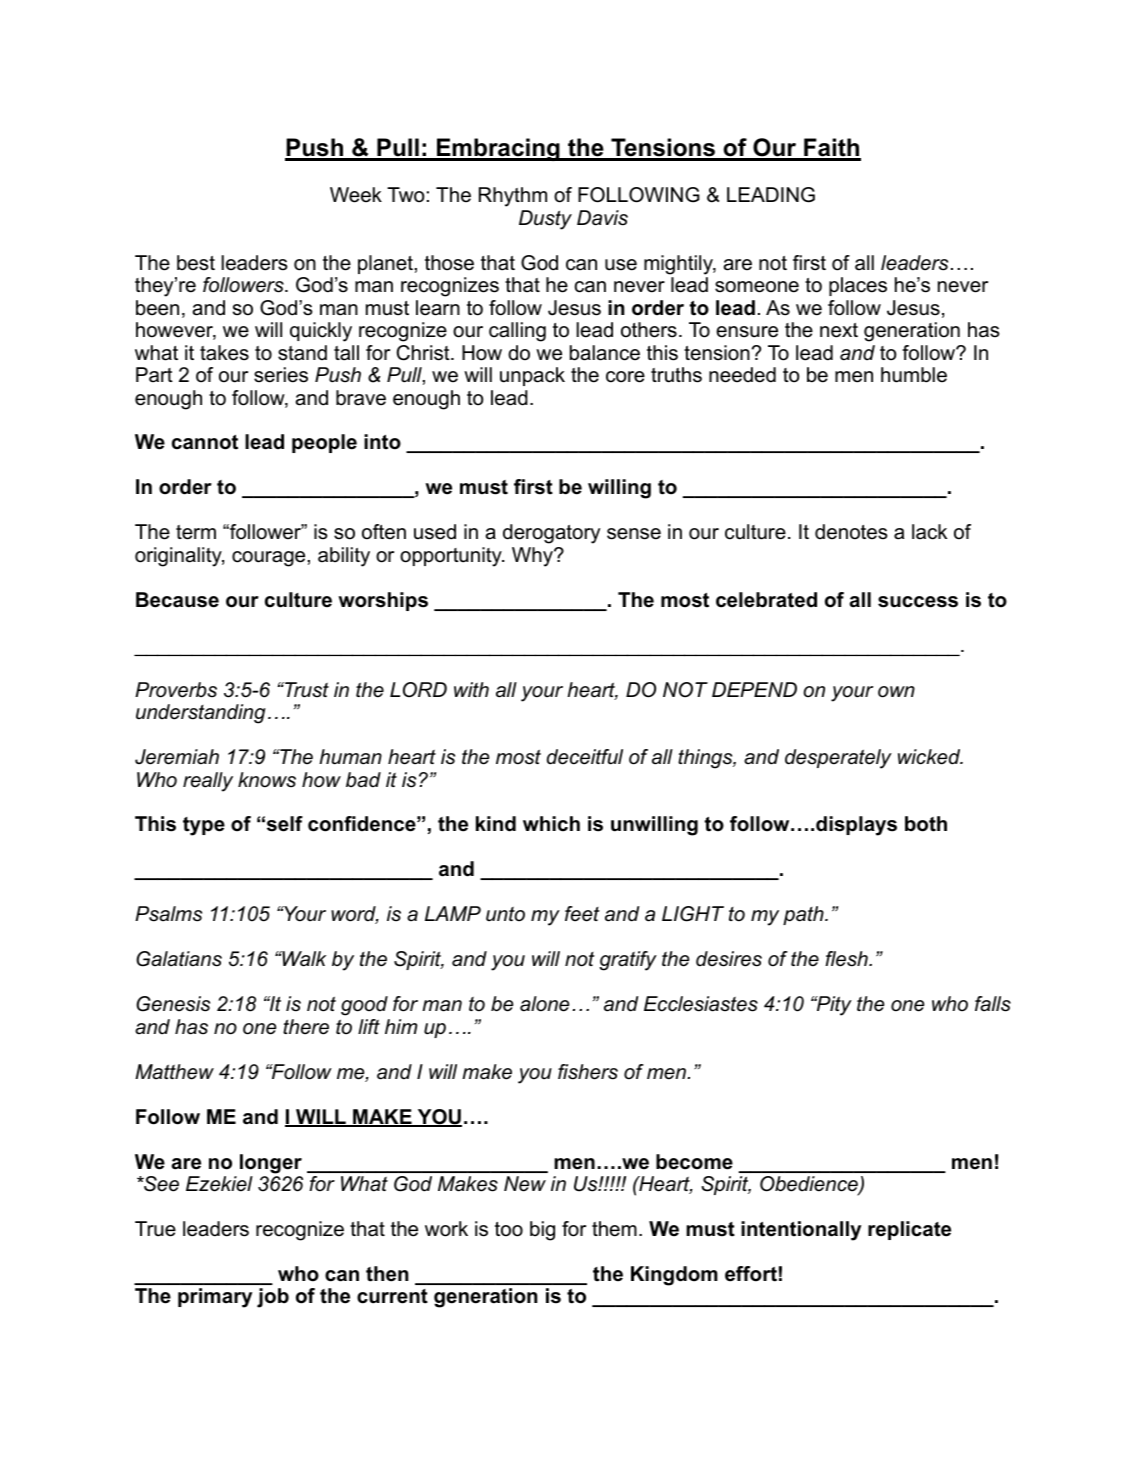  Describe the element at coordinates (831, 149) in the screenshot. I see `Faith` at that location.
